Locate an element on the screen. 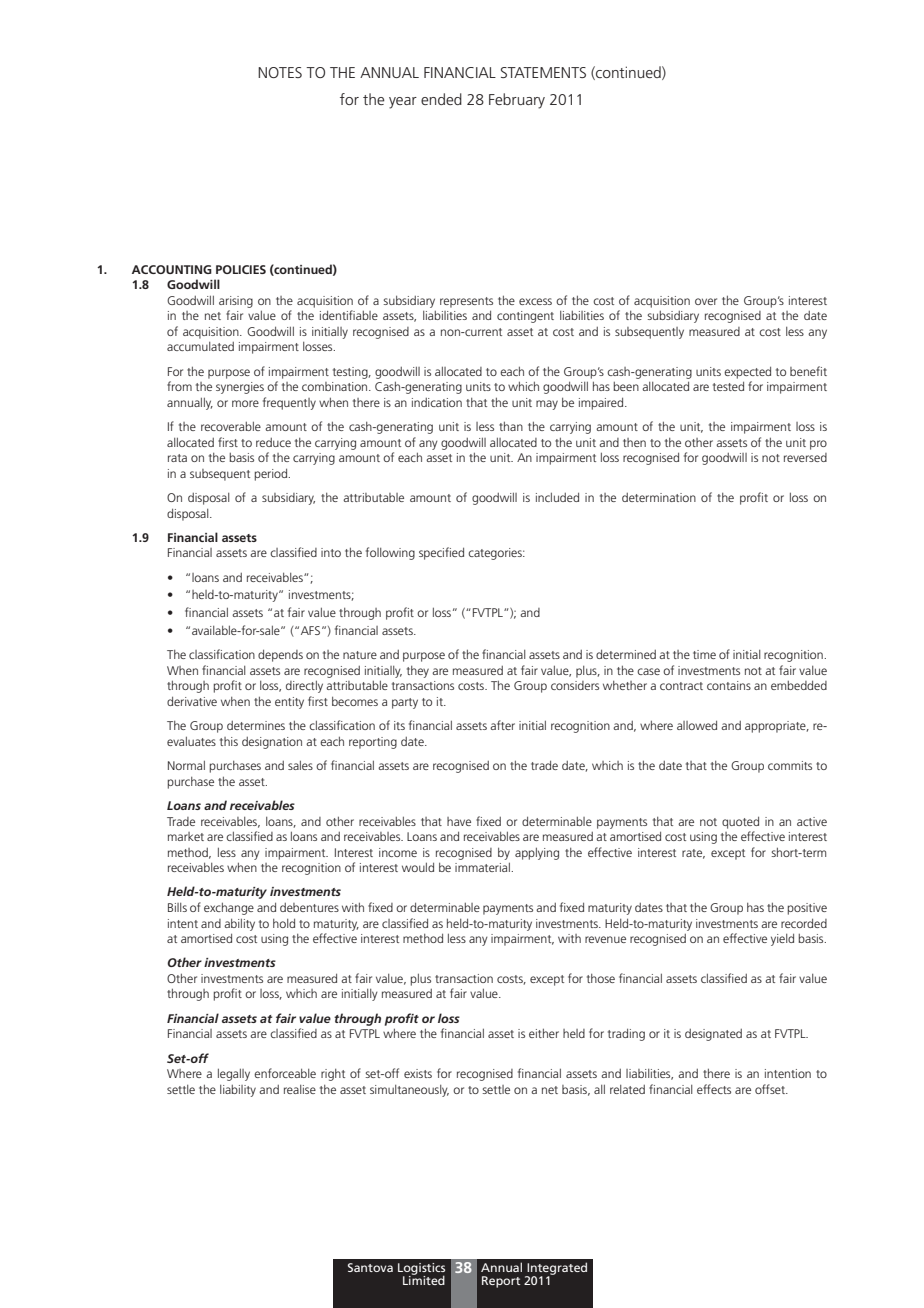  NOTES is located at coordinates (280, 72).
